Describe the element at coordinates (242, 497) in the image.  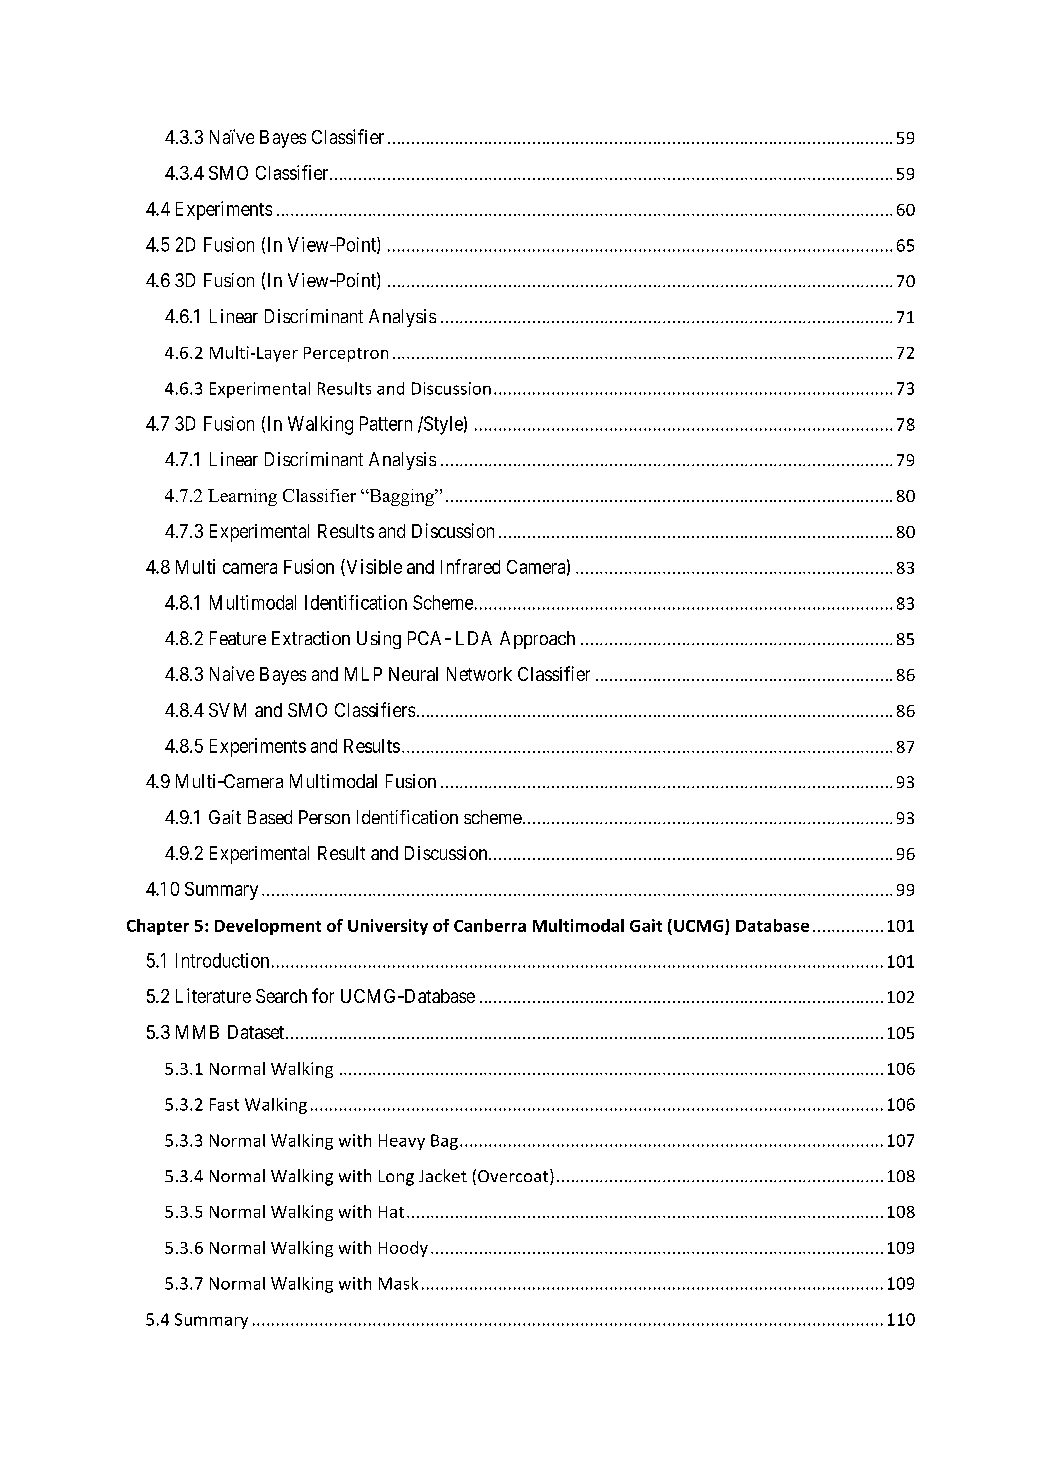
I see `Learning` at that location.
